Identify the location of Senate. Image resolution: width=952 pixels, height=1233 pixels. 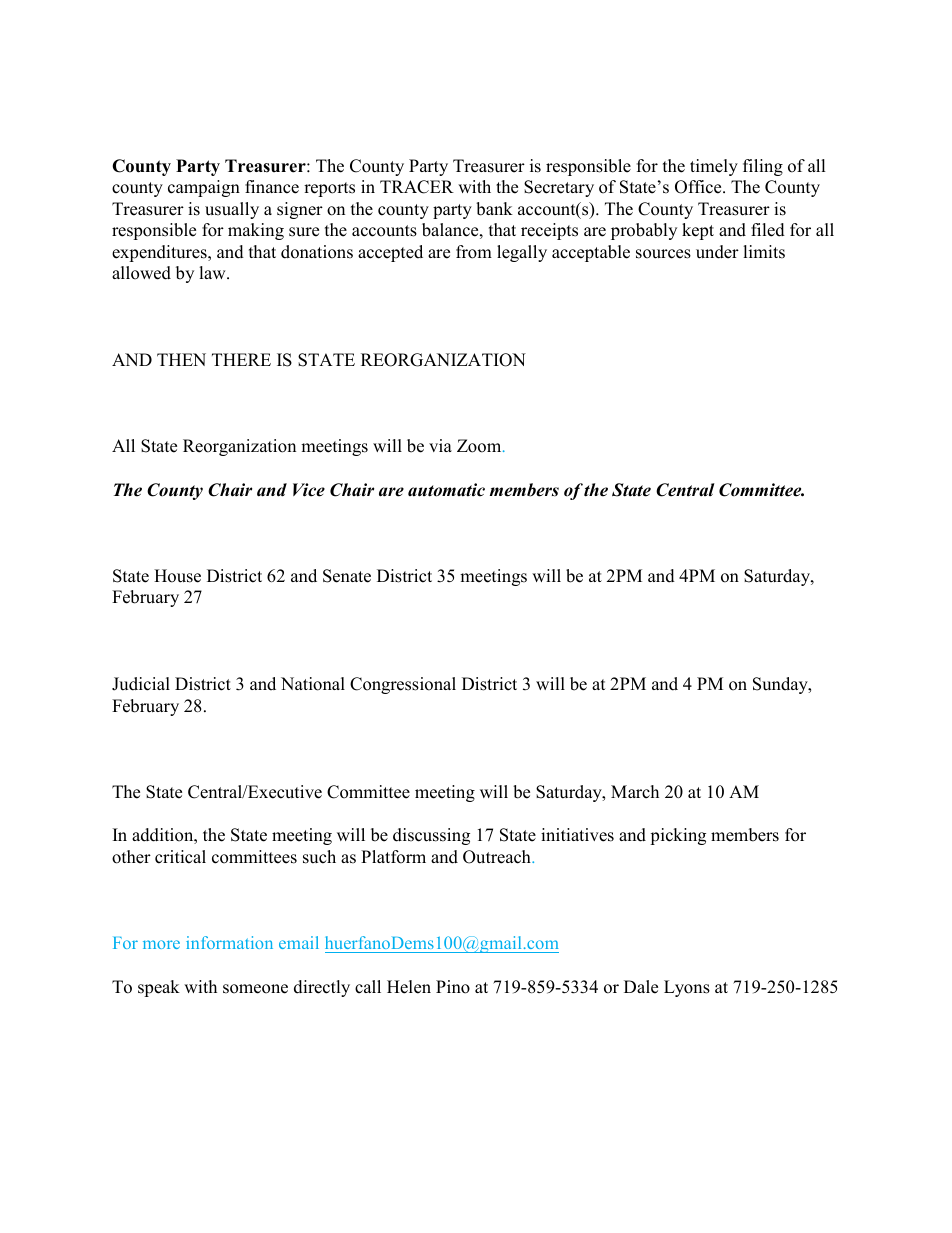
(347, 576).
